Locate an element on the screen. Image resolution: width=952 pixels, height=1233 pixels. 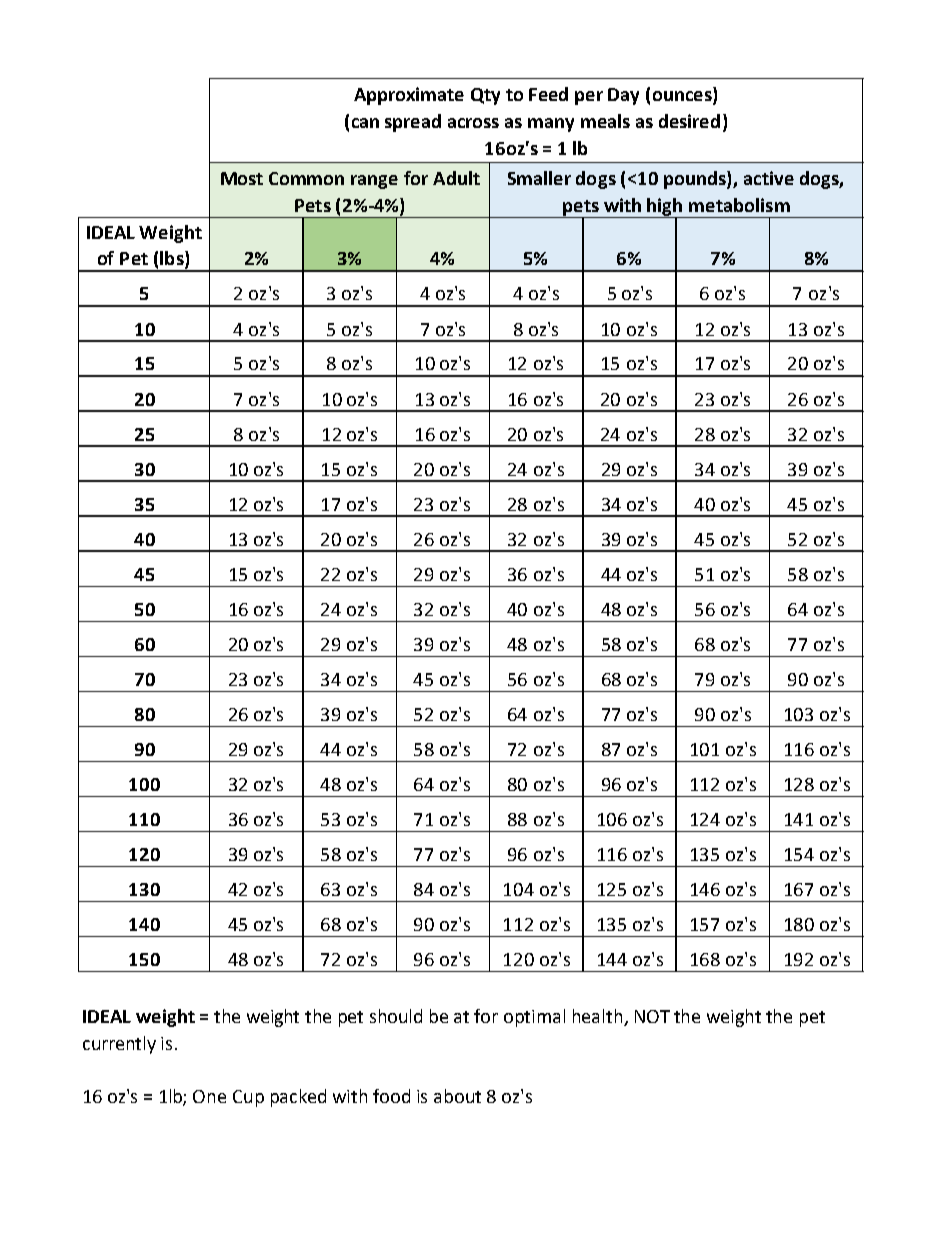
One is located at coordinates (209, 1096).
